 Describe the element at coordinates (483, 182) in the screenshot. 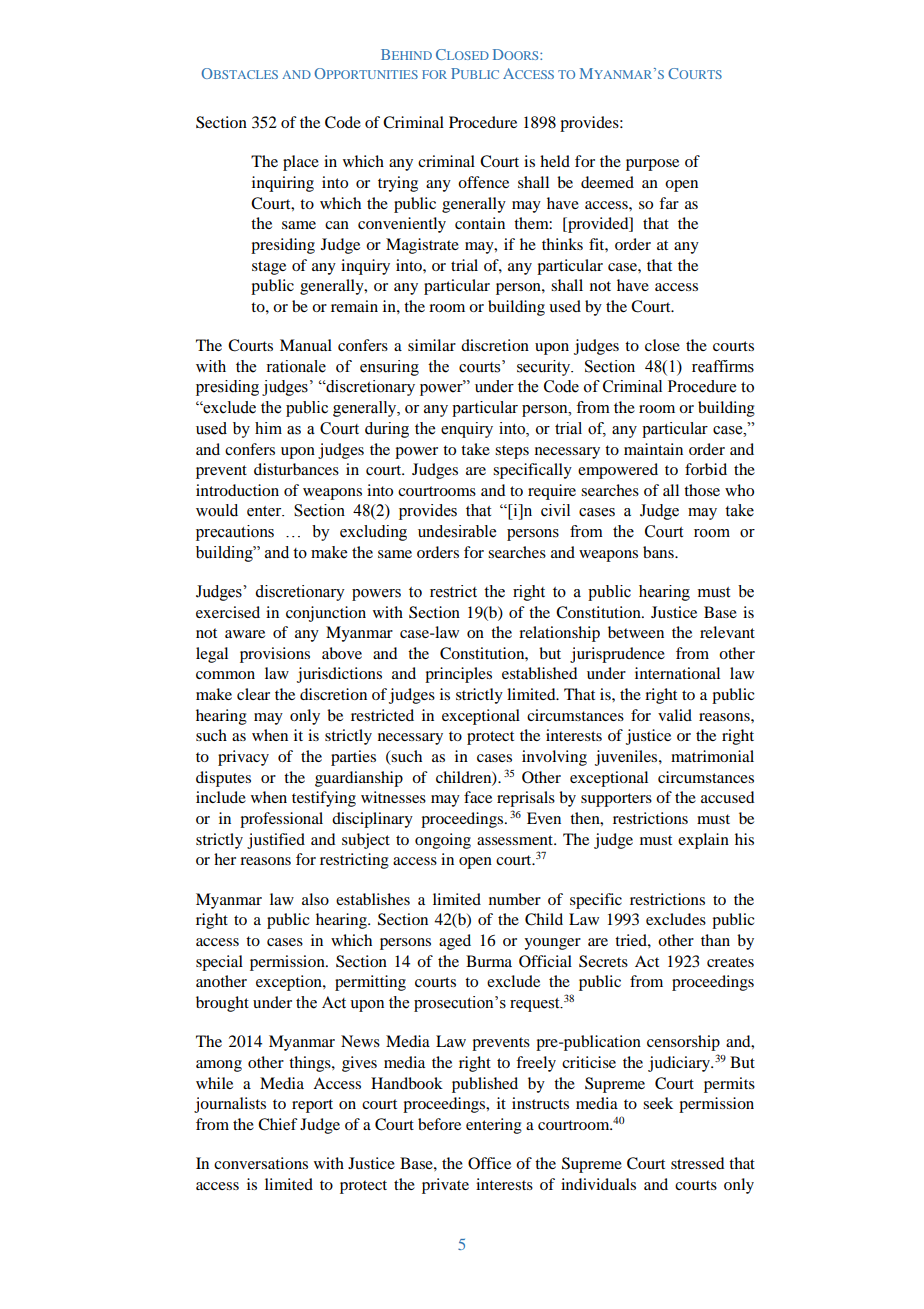

I see `offence` at that location.
